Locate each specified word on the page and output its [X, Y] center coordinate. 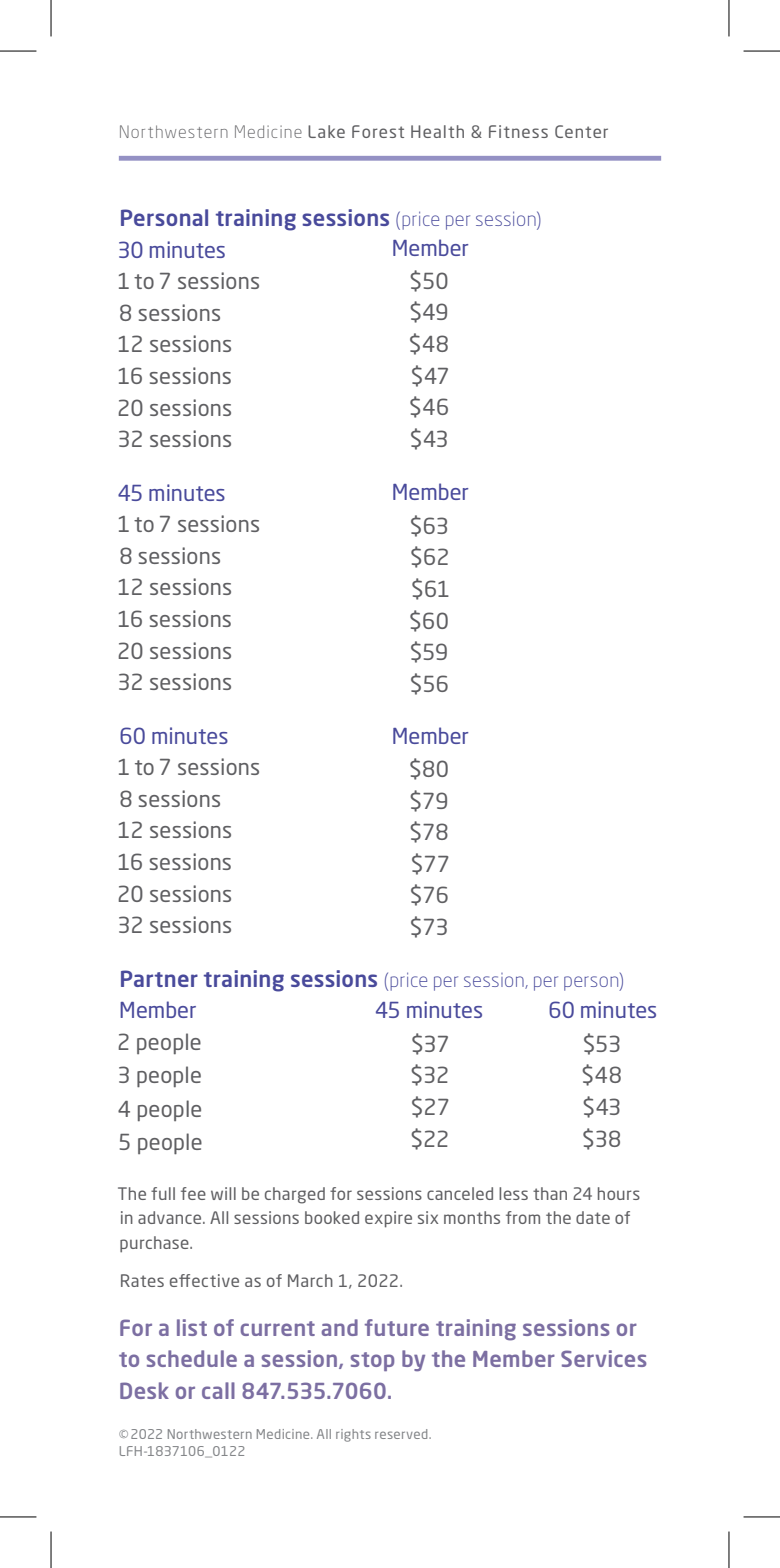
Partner [159, 978]
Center [581, 131]
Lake [326, 131]
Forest [378, 131]
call [218, 1390]
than [550, 1193]
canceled [460, 1193]
